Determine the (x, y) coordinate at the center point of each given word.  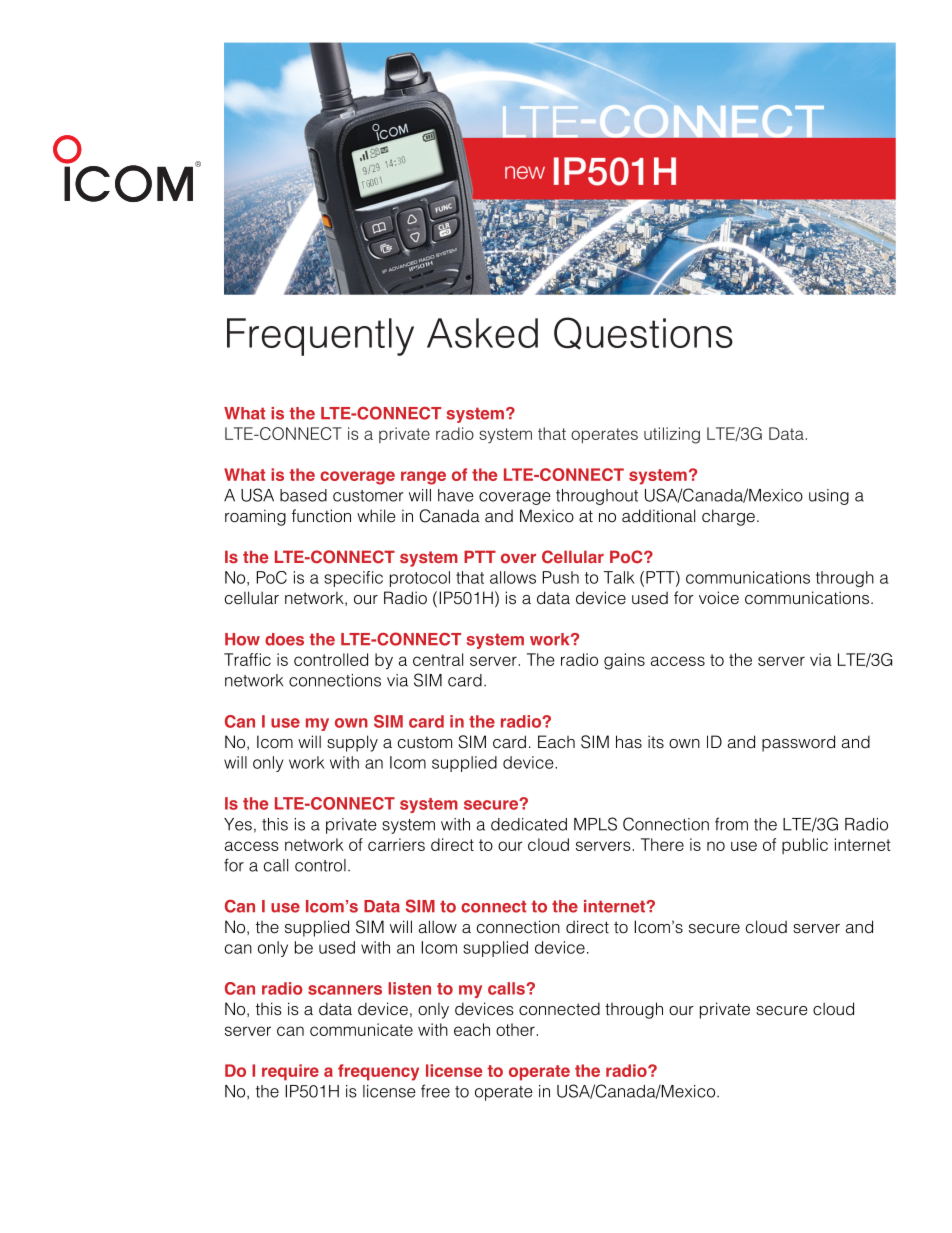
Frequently (320, 337)
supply (352, 743)
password (798, 743)
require (290, 1072)
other (515, 1029)
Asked (482, 333)
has (629, 741)
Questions (643, 333)
